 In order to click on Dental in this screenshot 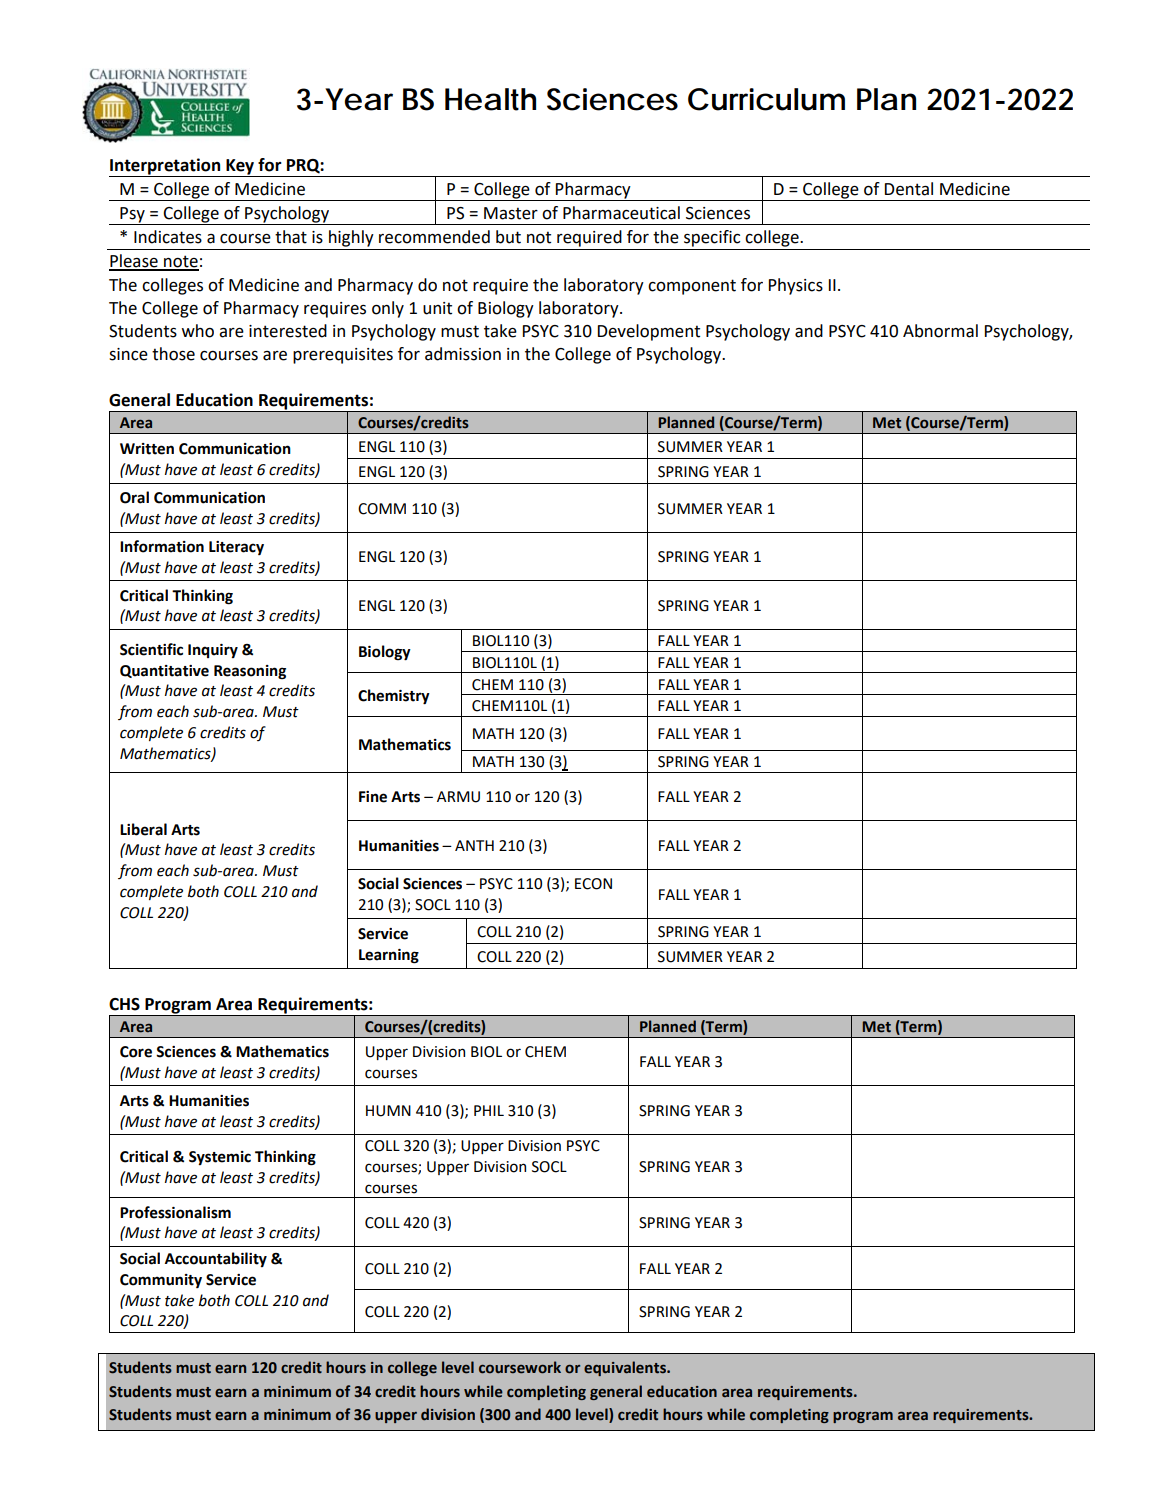, I will do `click(909, 189)`.
